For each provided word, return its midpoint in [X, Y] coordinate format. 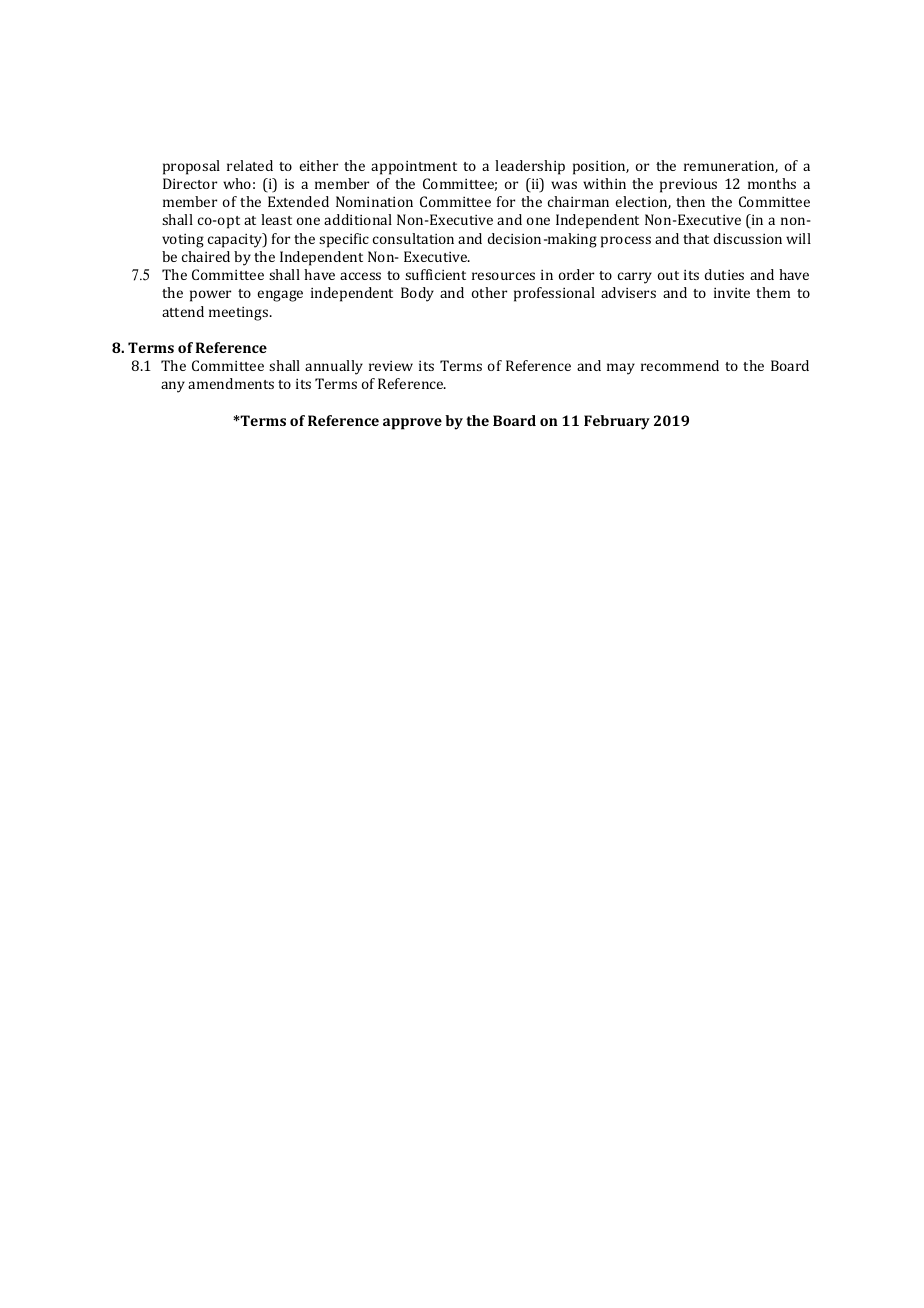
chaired [206, 256]
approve [412, 424]
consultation [413, 238]
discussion [748, 238]
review [391, 365]
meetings [240, 313]
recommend [680, 365]
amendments [231, 383]
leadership [530, 167]
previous [688, 185]
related [250, 165]
